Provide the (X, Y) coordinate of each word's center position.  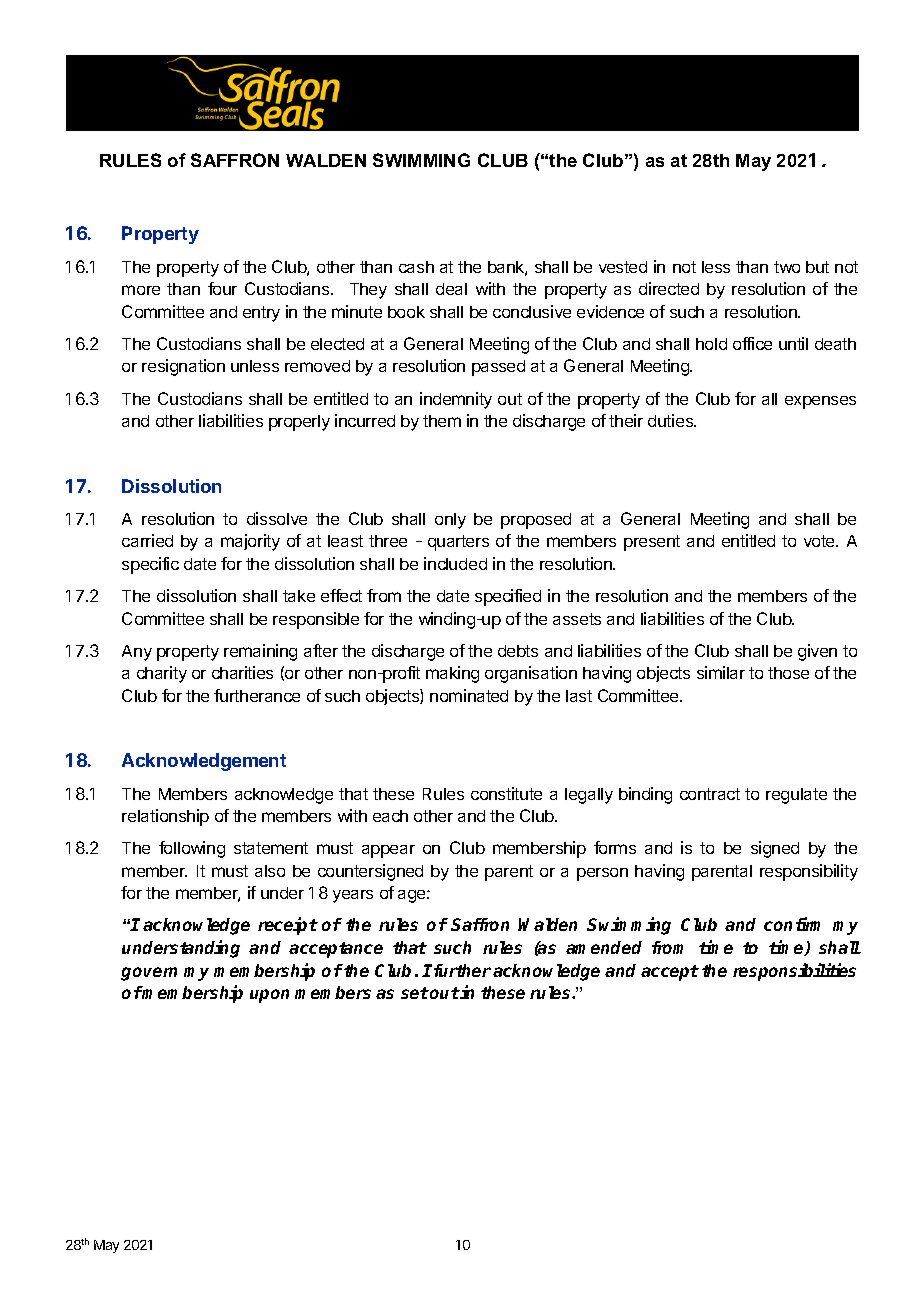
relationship (165, 817)
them (442, 421)
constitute (506, 793)
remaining (260, 652)
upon (269, 996)
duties (672, 420)
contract (710, 794)
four (222, 288)
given (817, 652)
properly (299, 423)
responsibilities (794, 972)
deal (451, 289)
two (787, 267)
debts (518, 651)
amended (604, 947)
